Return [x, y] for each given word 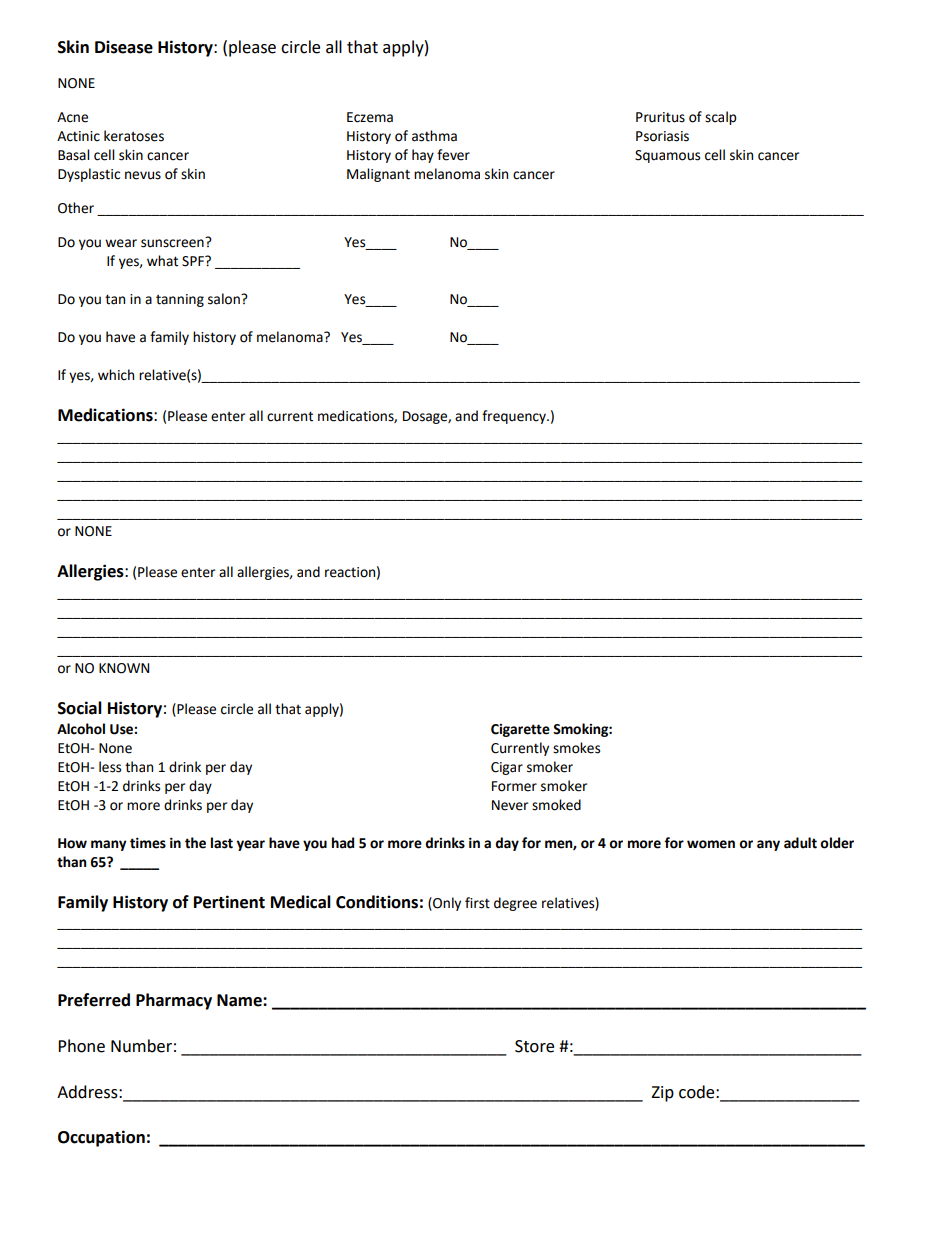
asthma [434, 136]
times [148, 843]
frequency [515, 417]
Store [534, 1046]
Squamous [667, 156]
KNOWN [124, 668]
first [477, 903]
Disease [124, 47]
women [711, 844]
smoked [556, 805]
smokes [576, 748]
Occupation [101, 1138]
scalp [721, 118]
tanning [180, 300]
